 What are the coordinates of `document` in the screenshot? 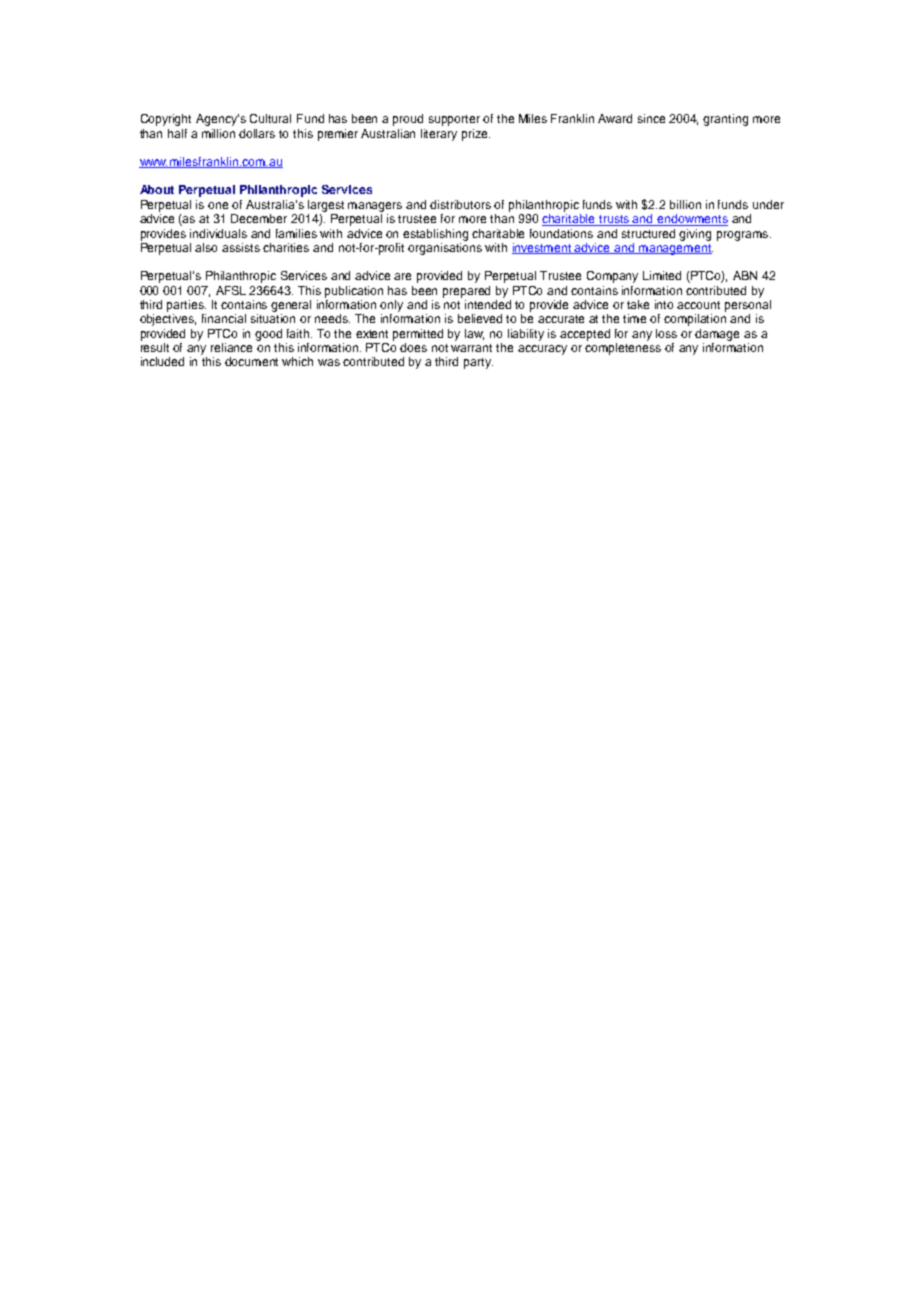 It's located at (251, 361).
